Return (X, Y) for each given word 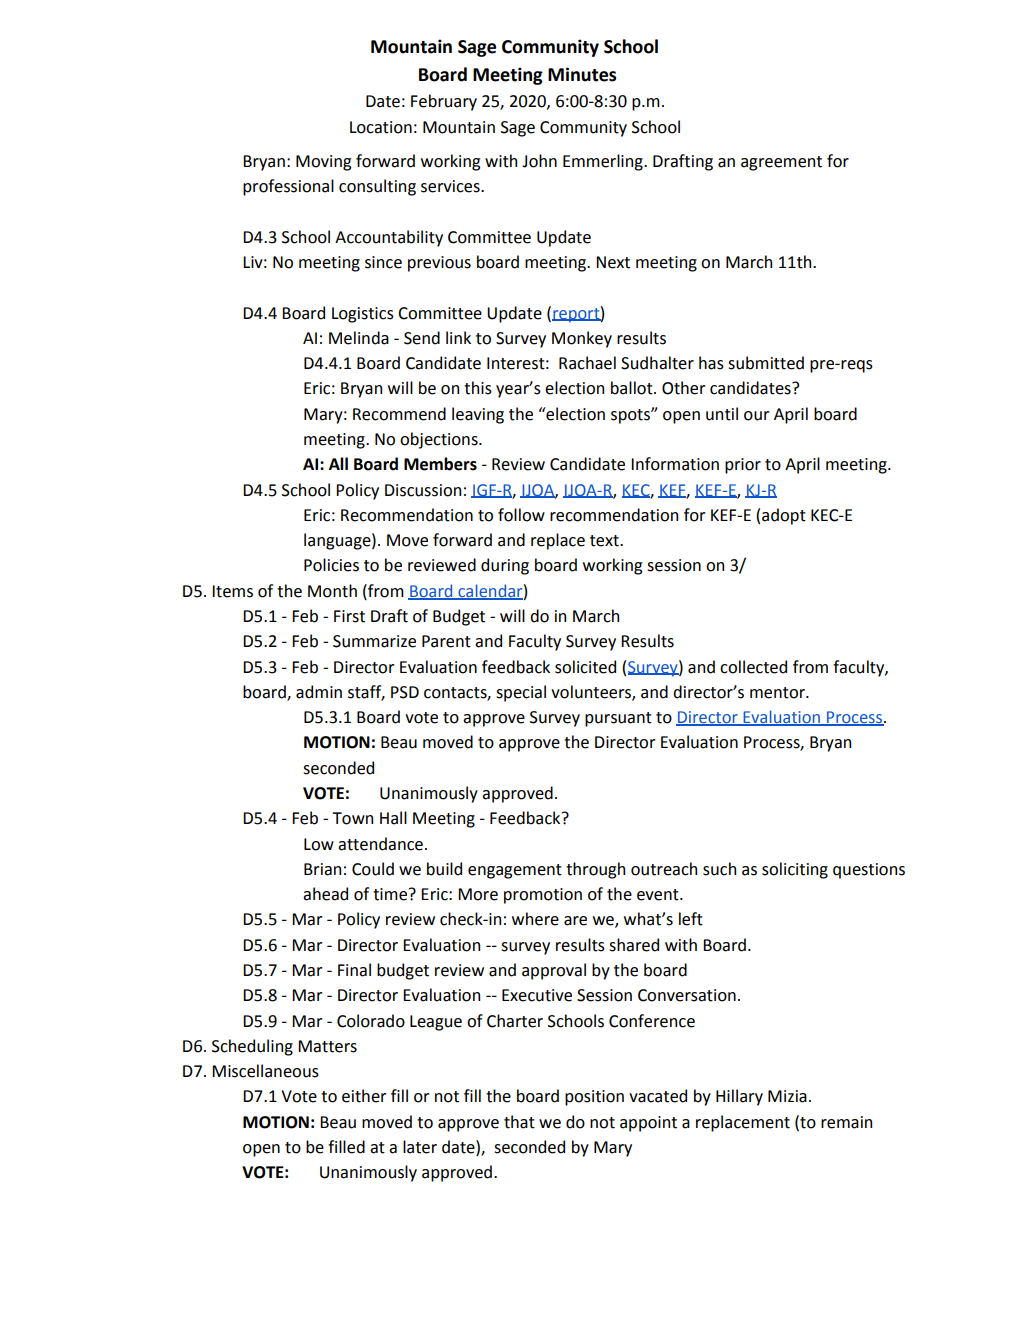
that (519, 1122)
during (505, 566)
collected (753, 667)
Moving (323, 163)
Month (332, 591)
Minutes (582, 74)
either (364, 1096)
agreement (781, 163)
